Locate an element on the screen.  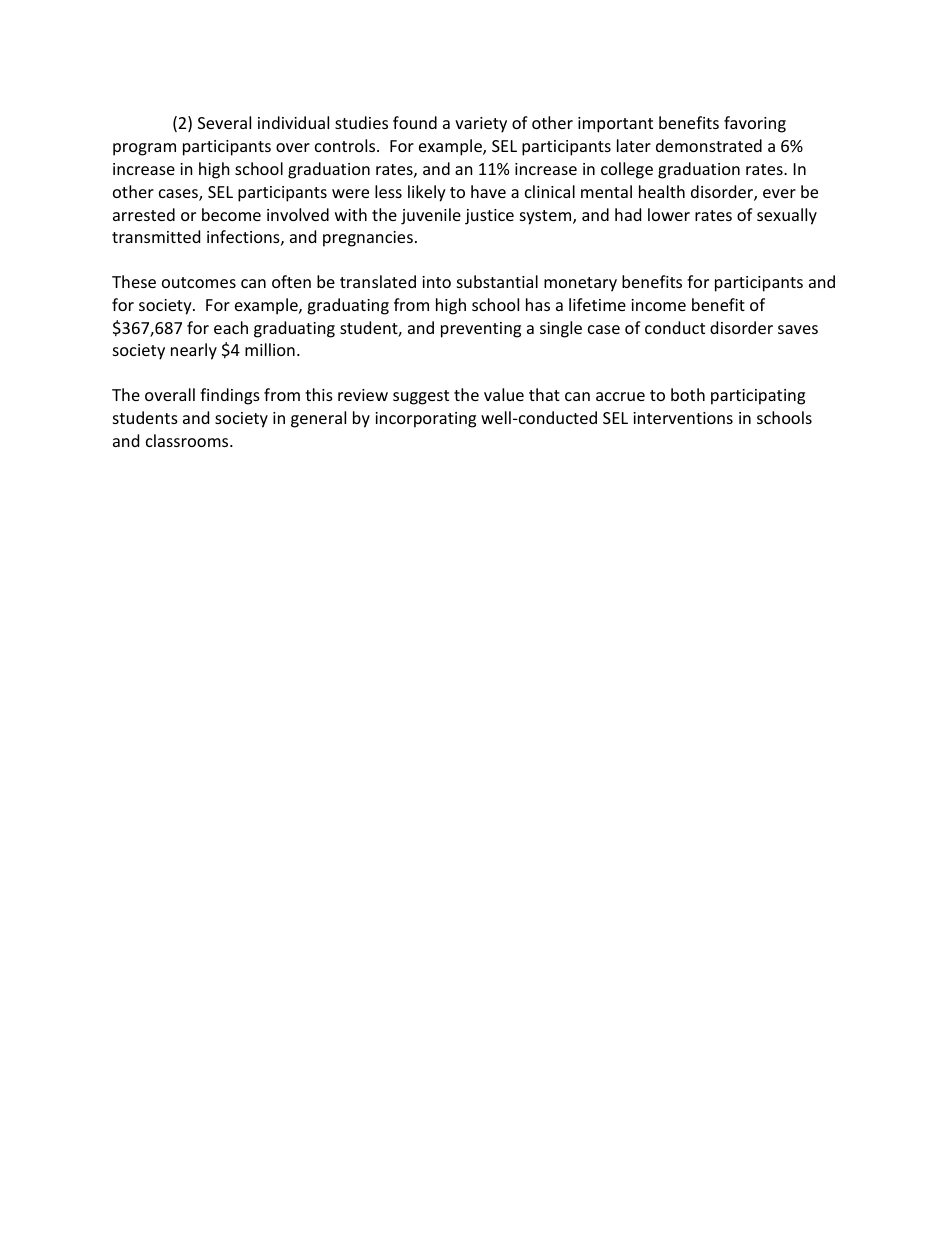
transmitted is located at coordinates (156, 236).
